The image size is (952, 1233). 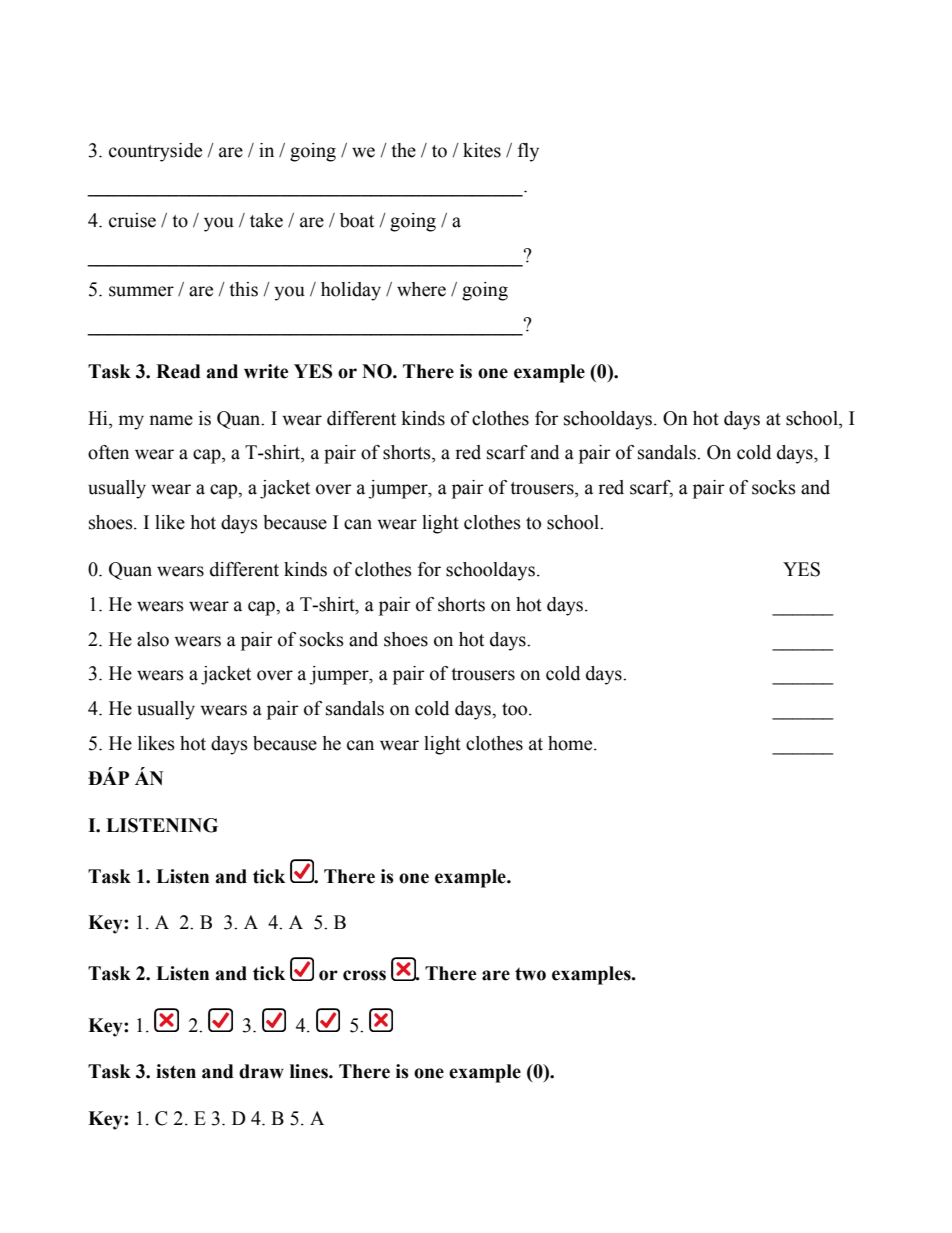 I want to click on draw, so click(x=261, y=1071).
